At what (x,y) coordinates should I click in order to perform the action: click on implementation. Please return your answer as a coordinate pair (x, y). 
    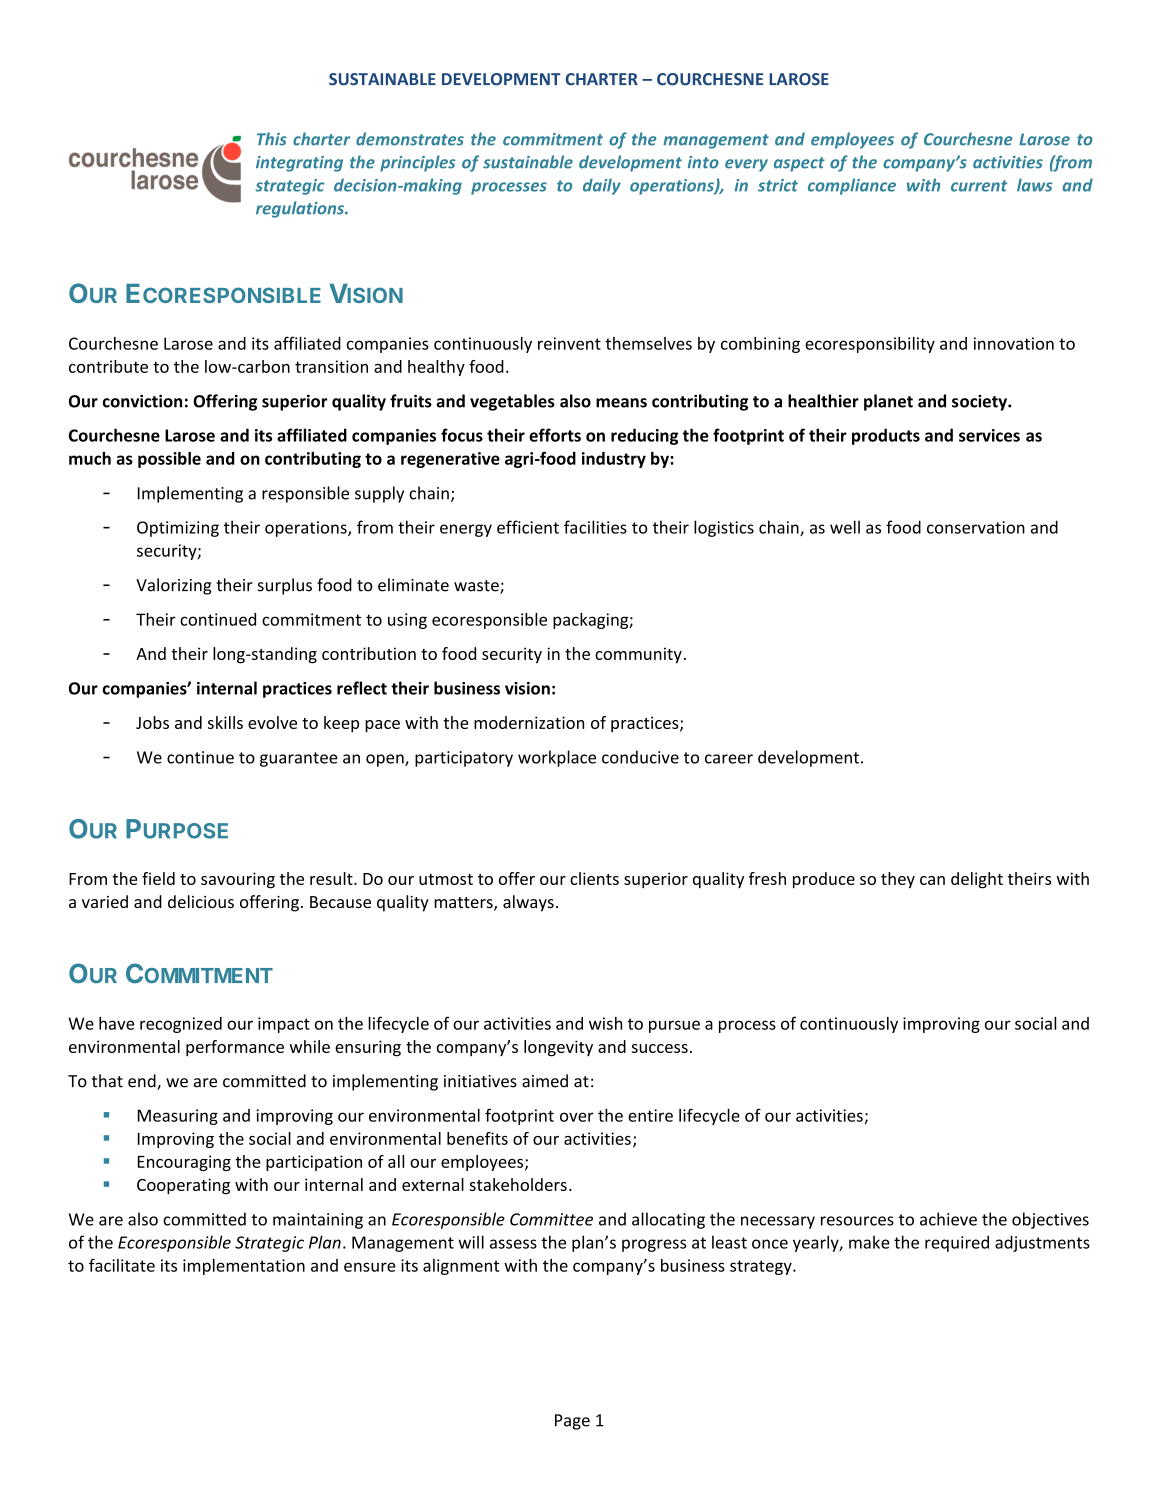
    Looking at the image, I should click on (244, 1267).
